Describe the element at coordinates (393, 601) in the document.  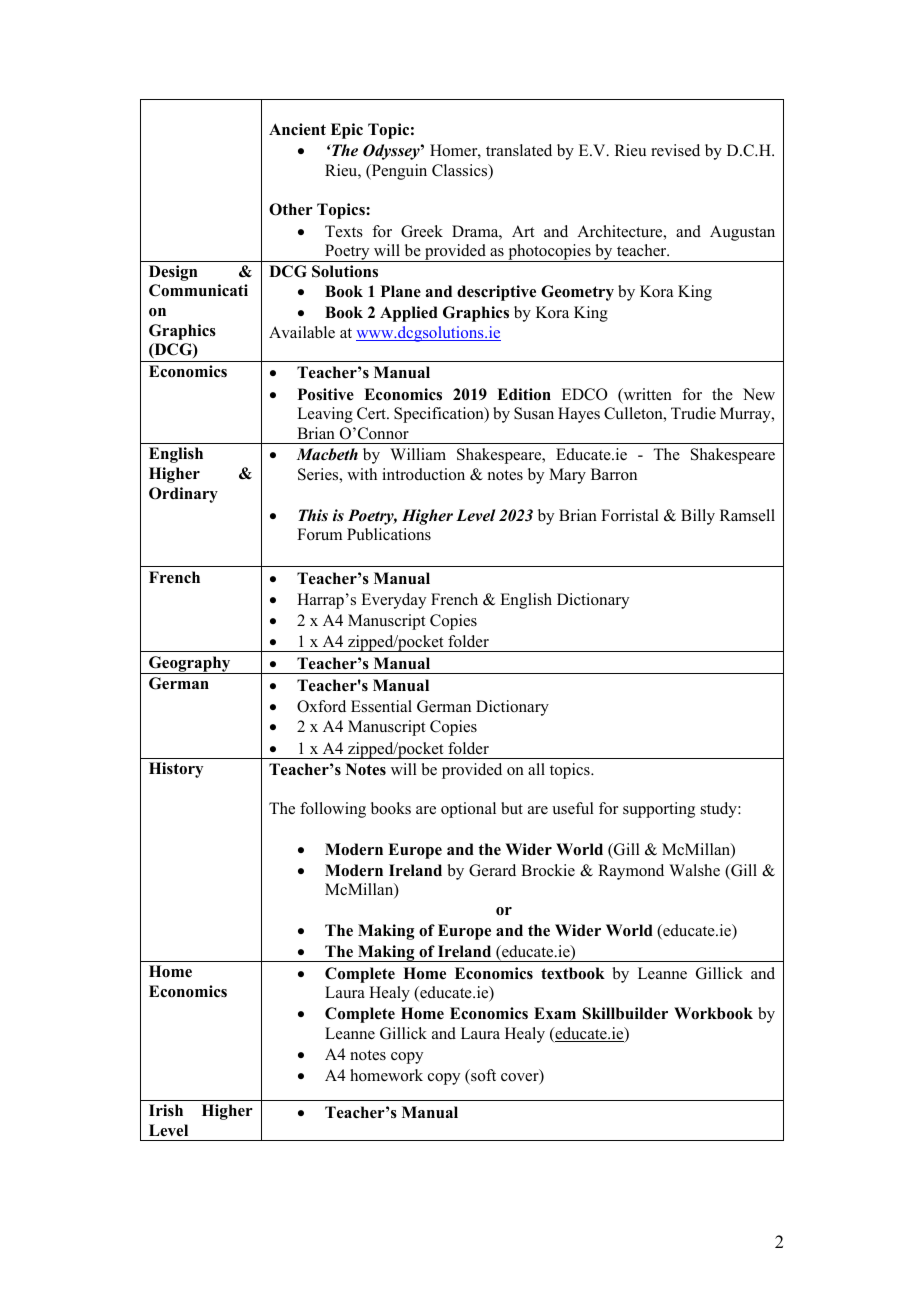
I see `Everyday` at that location.
